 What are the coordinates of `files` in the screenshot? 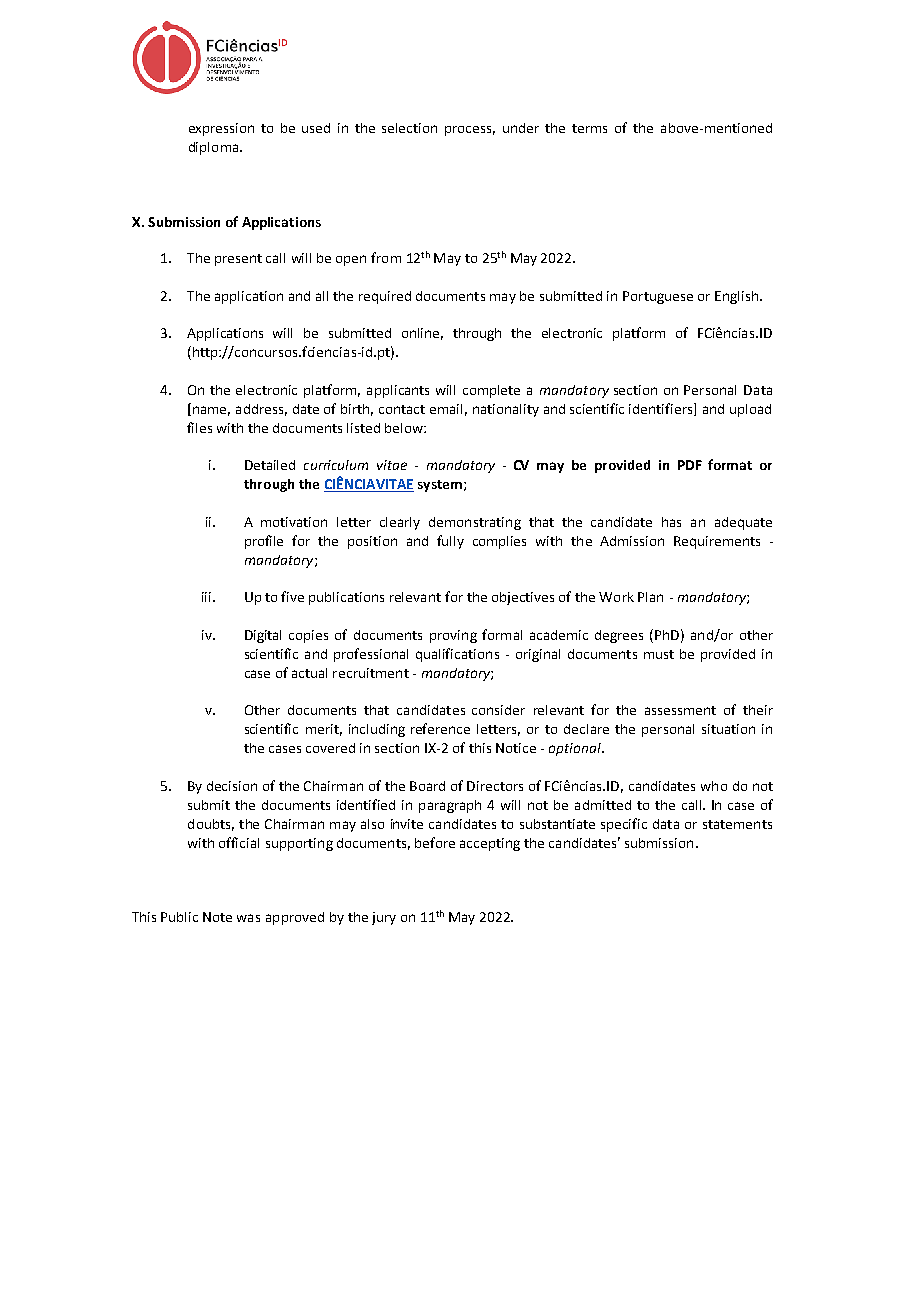 It's located at (199, 427).
